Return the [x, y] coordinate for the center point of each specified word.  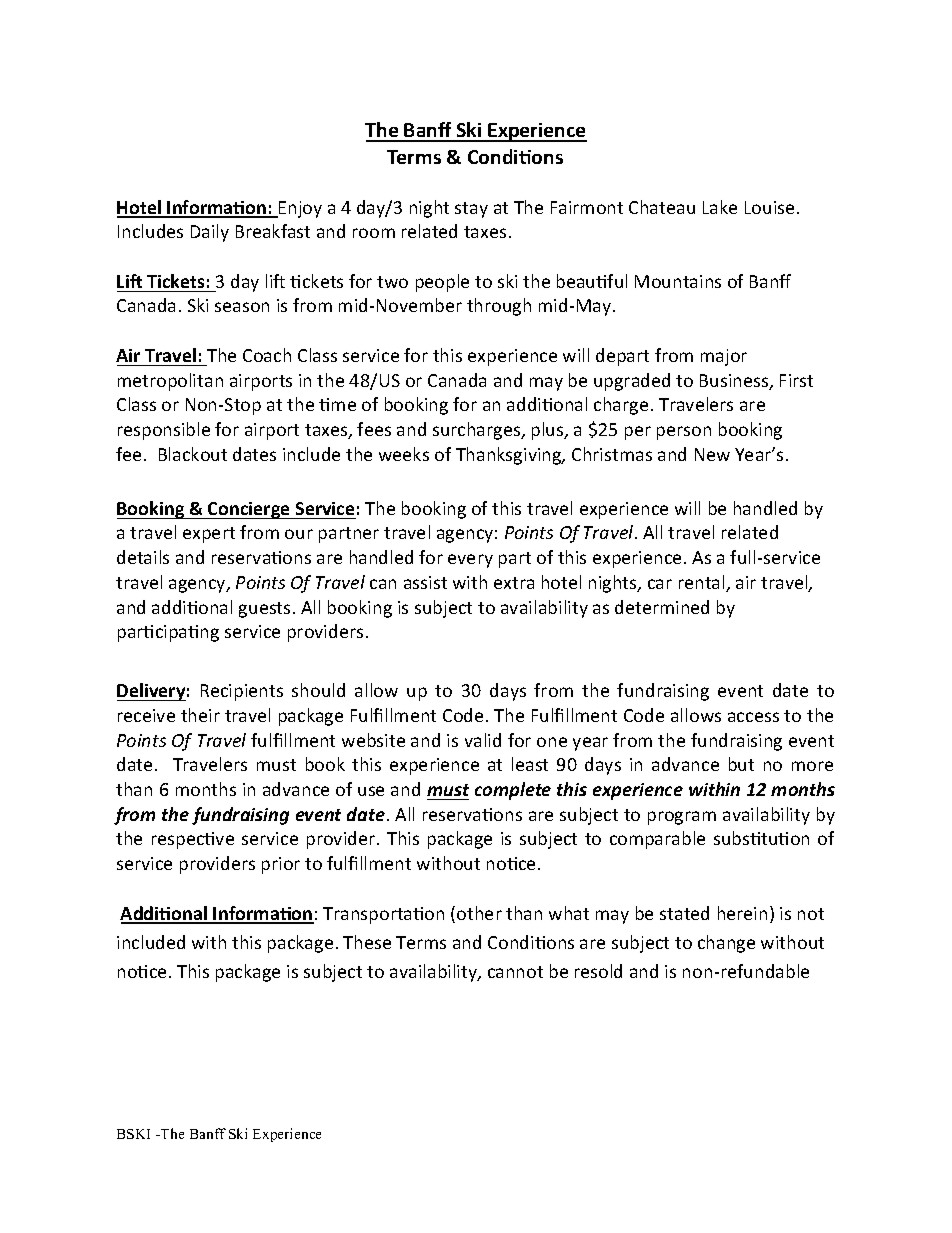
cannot [515, 972]
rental [703, 583]
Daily [210, 233]
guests [264, 610]
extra [514, 583]
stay [471, 210]
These [367, 942]
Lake [720, 207]
